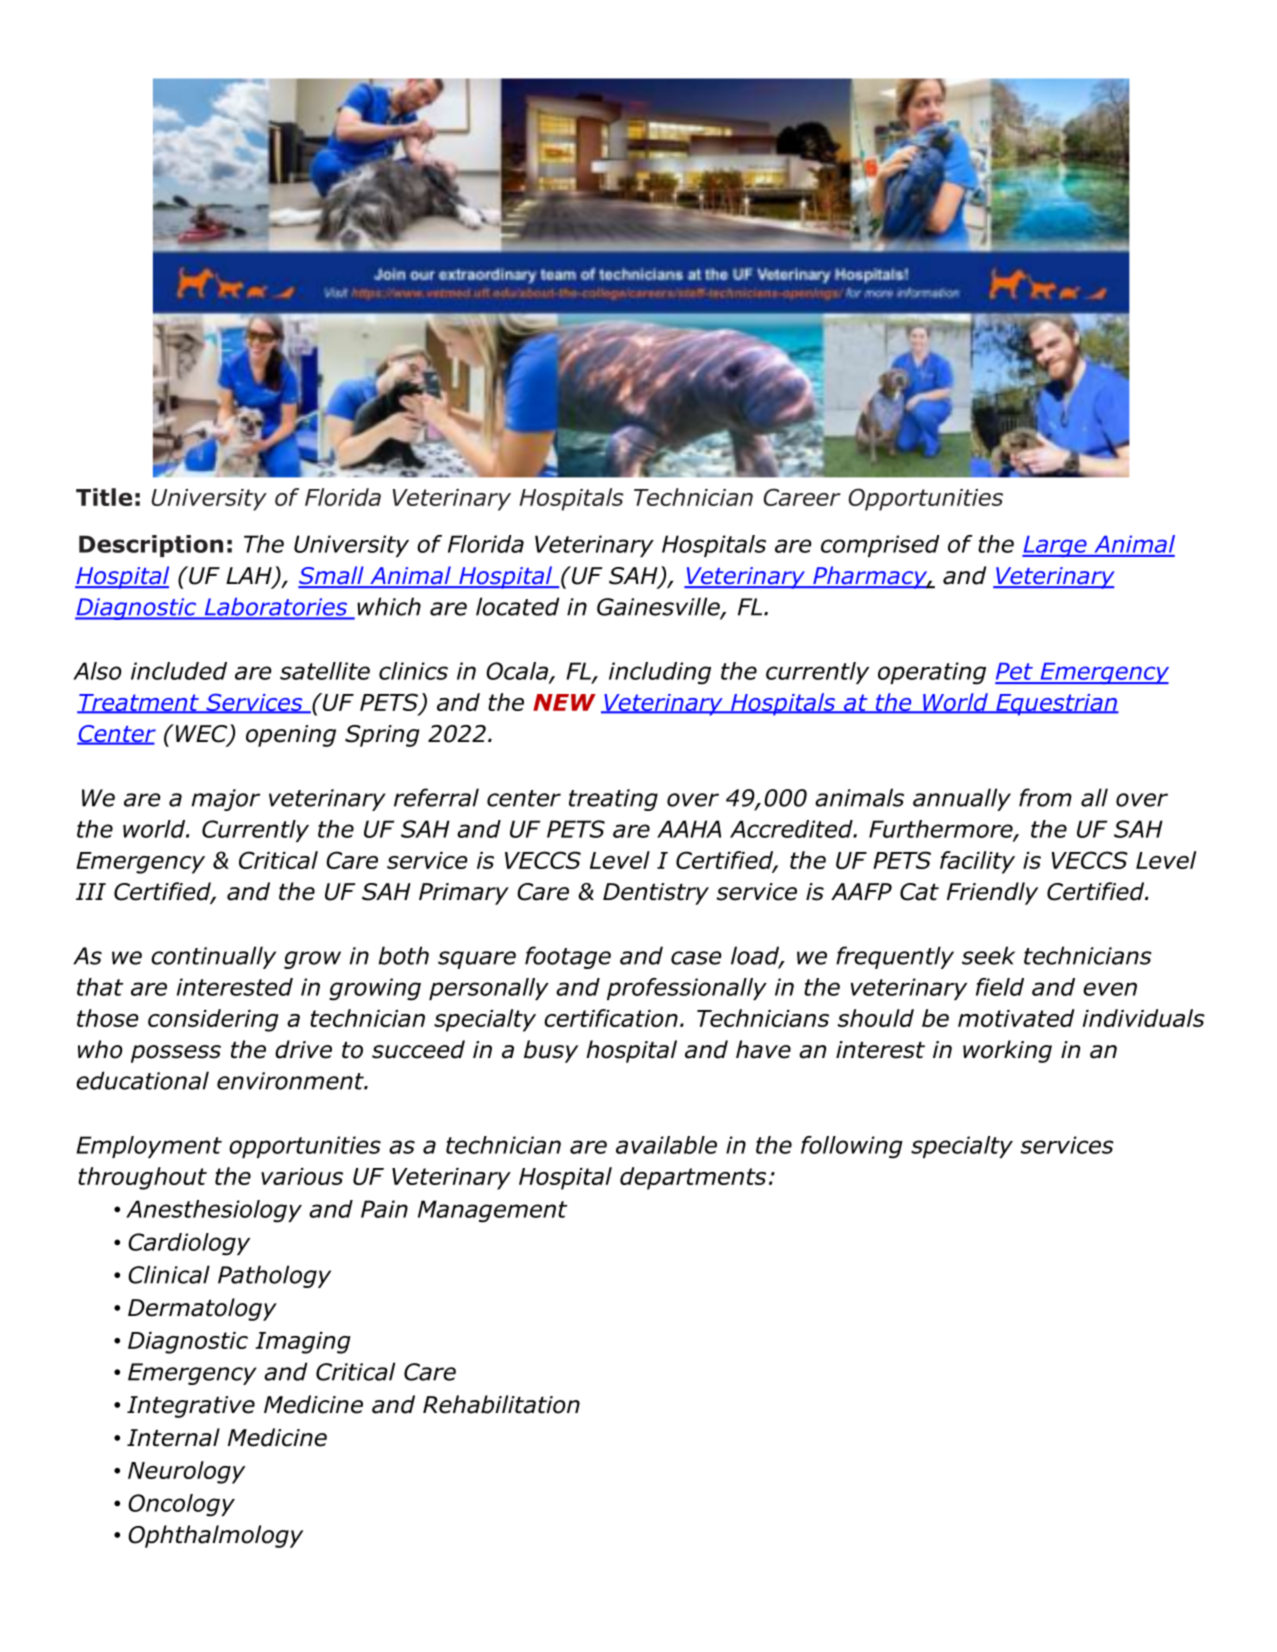 The width and height of the page is (1277, 1652). Describe the element at coordinates (659, 607) in the page. I see `Gainesville` at that location.
